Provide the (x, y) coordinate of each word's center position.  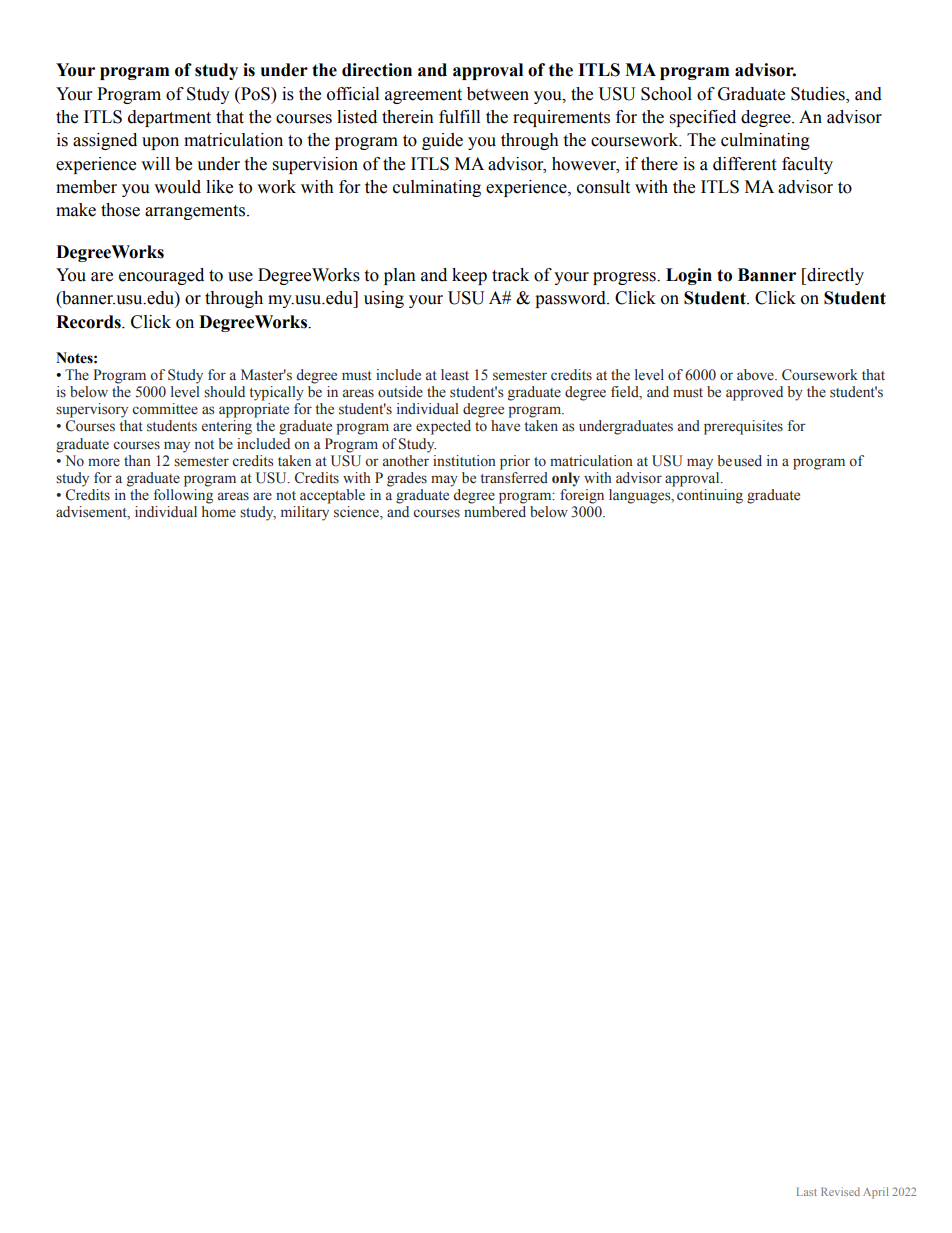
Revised (840, 1191)
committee (165, 409)
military (305, 513)
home (219, 512)
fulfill (459, 117)
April (875, 1193)
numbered (495, 511)
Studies (819, 94)
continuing (710, 496)
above (756, 375)
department (169, 118)
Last (807, 1191)
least (455, 375)
